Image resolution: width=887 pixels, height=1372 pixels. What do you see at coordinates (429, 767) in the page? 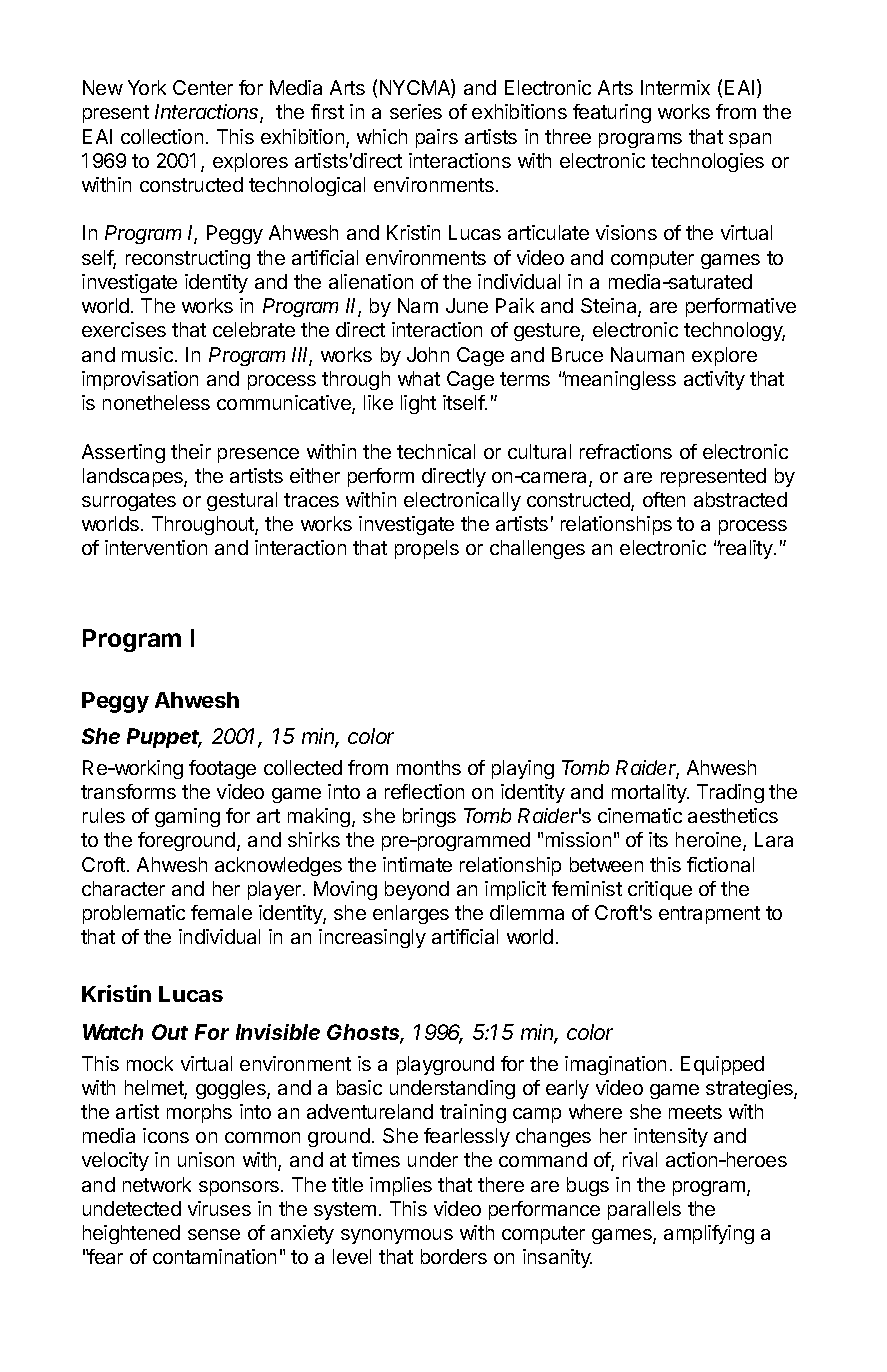
I see `months` at bounding box center [429, 767].
